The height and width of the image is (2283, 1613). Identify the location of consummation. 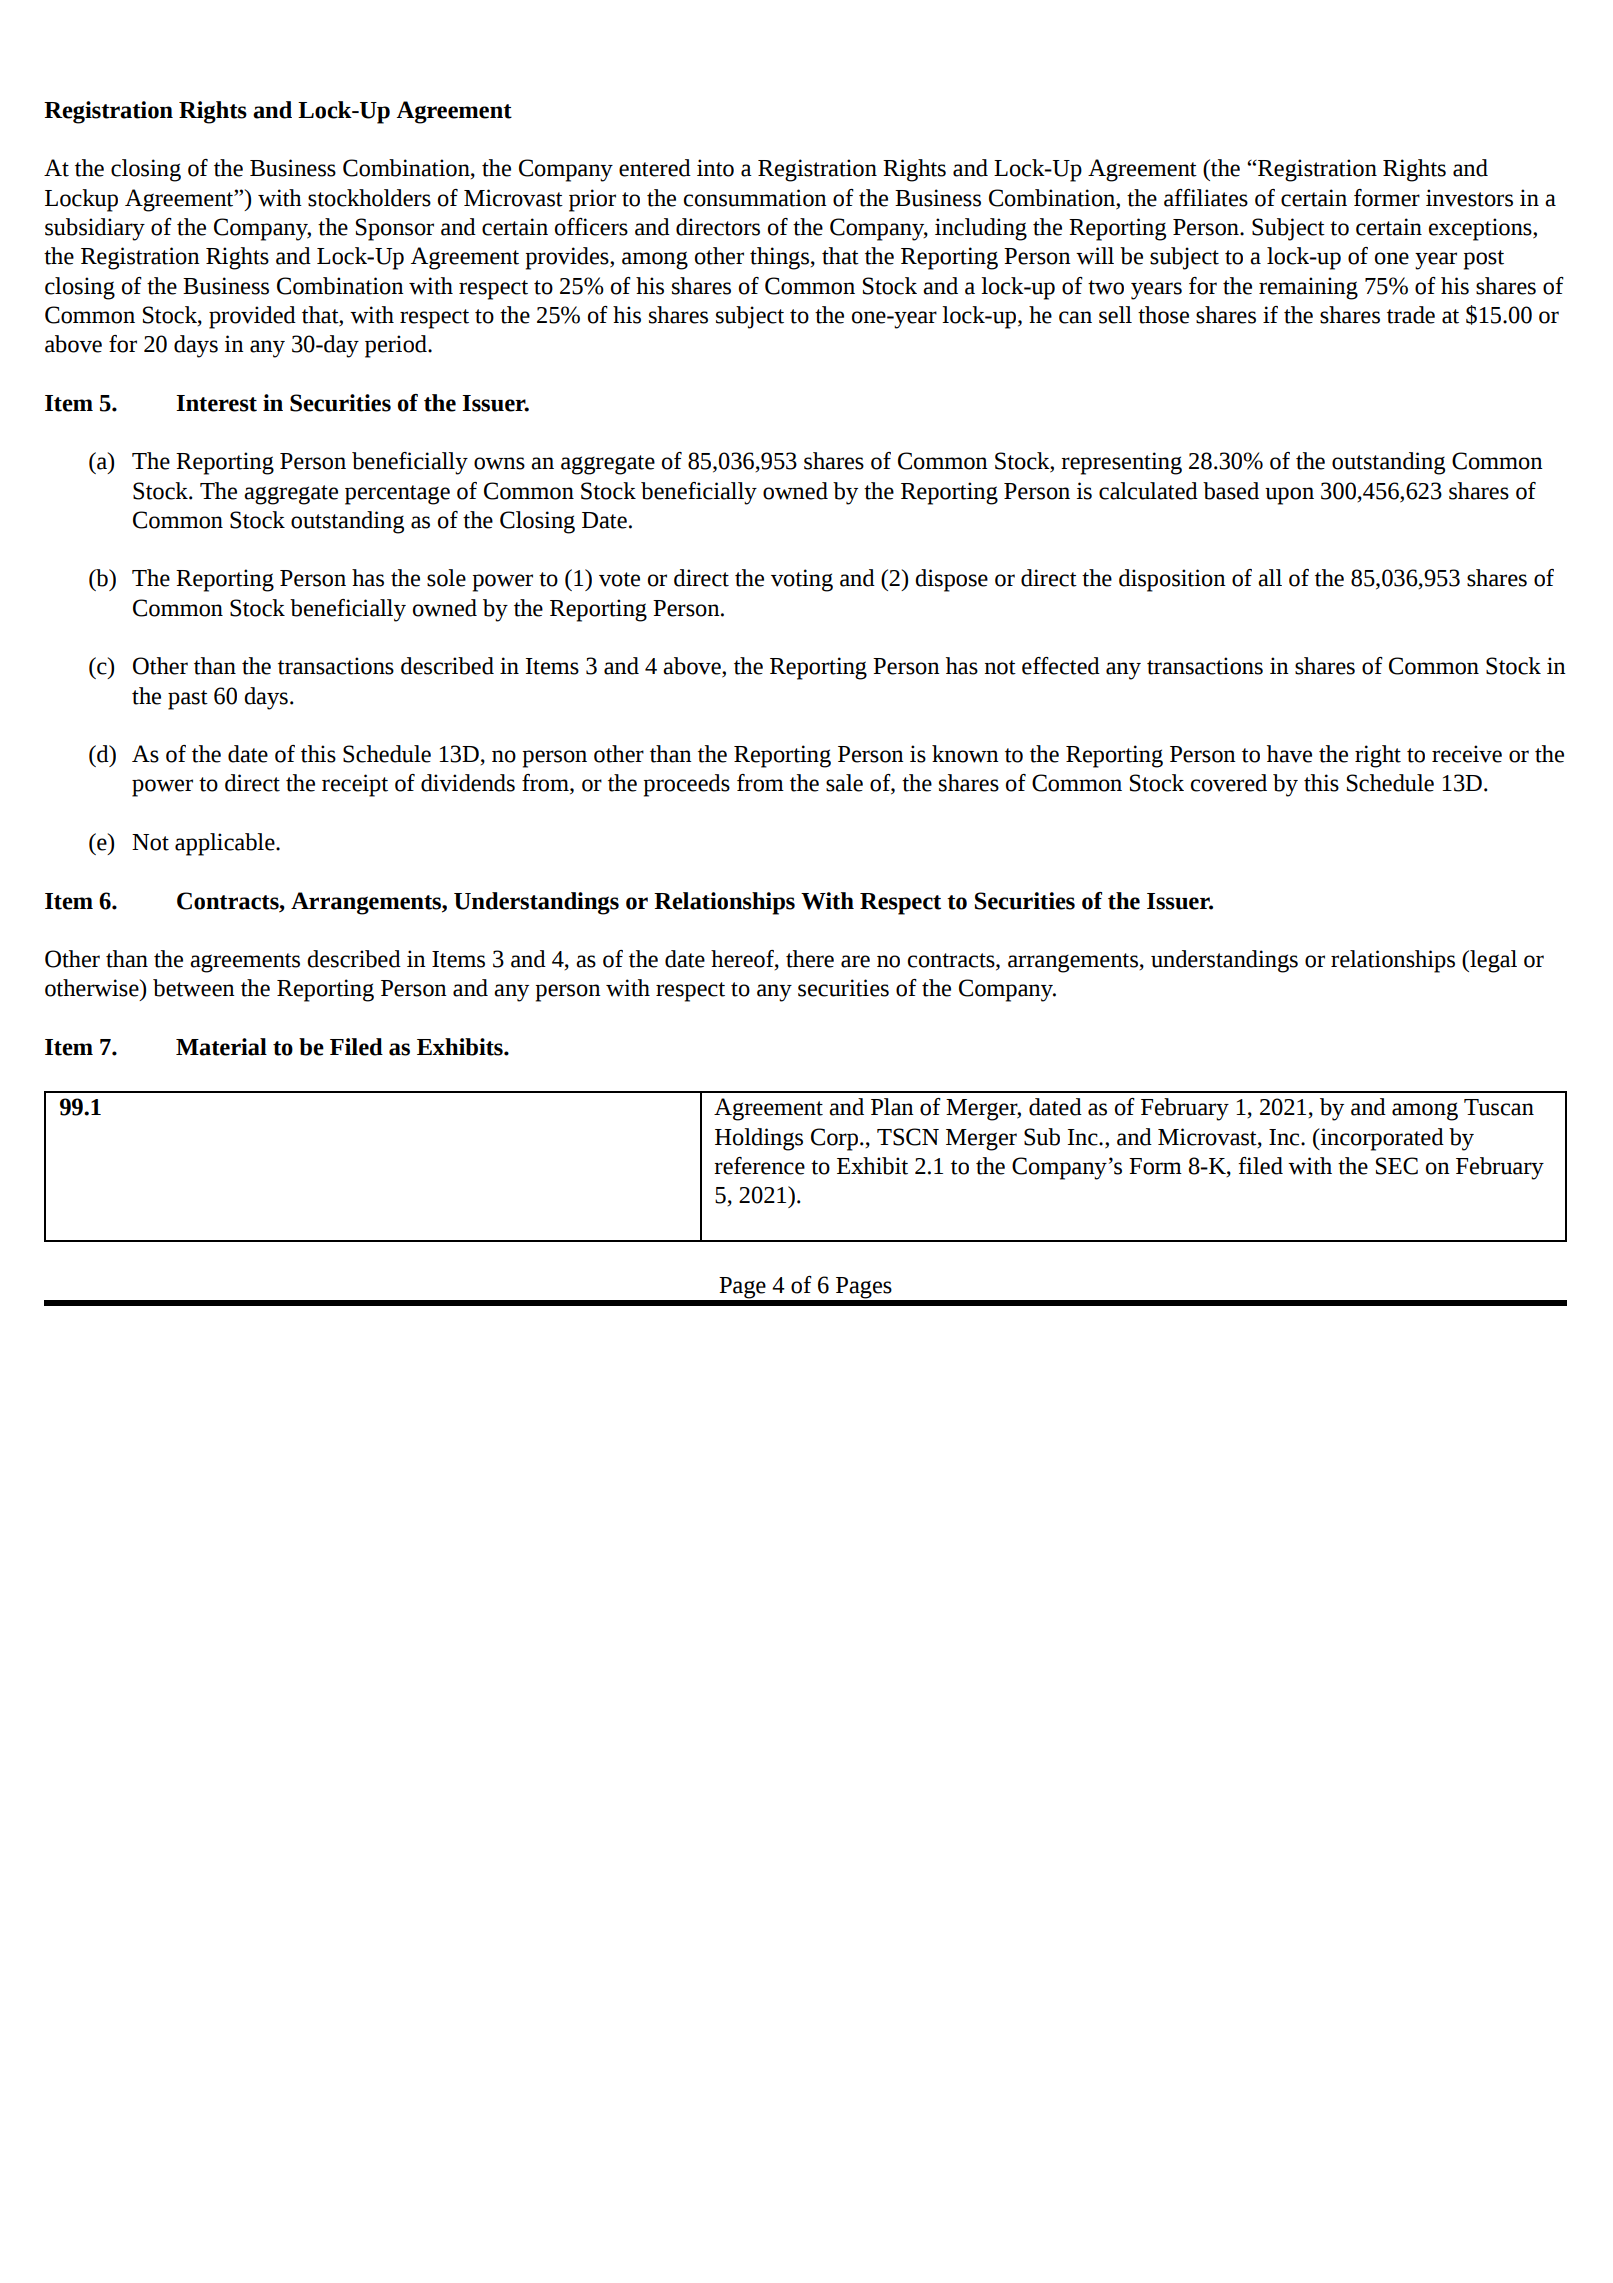
(755, 198).
